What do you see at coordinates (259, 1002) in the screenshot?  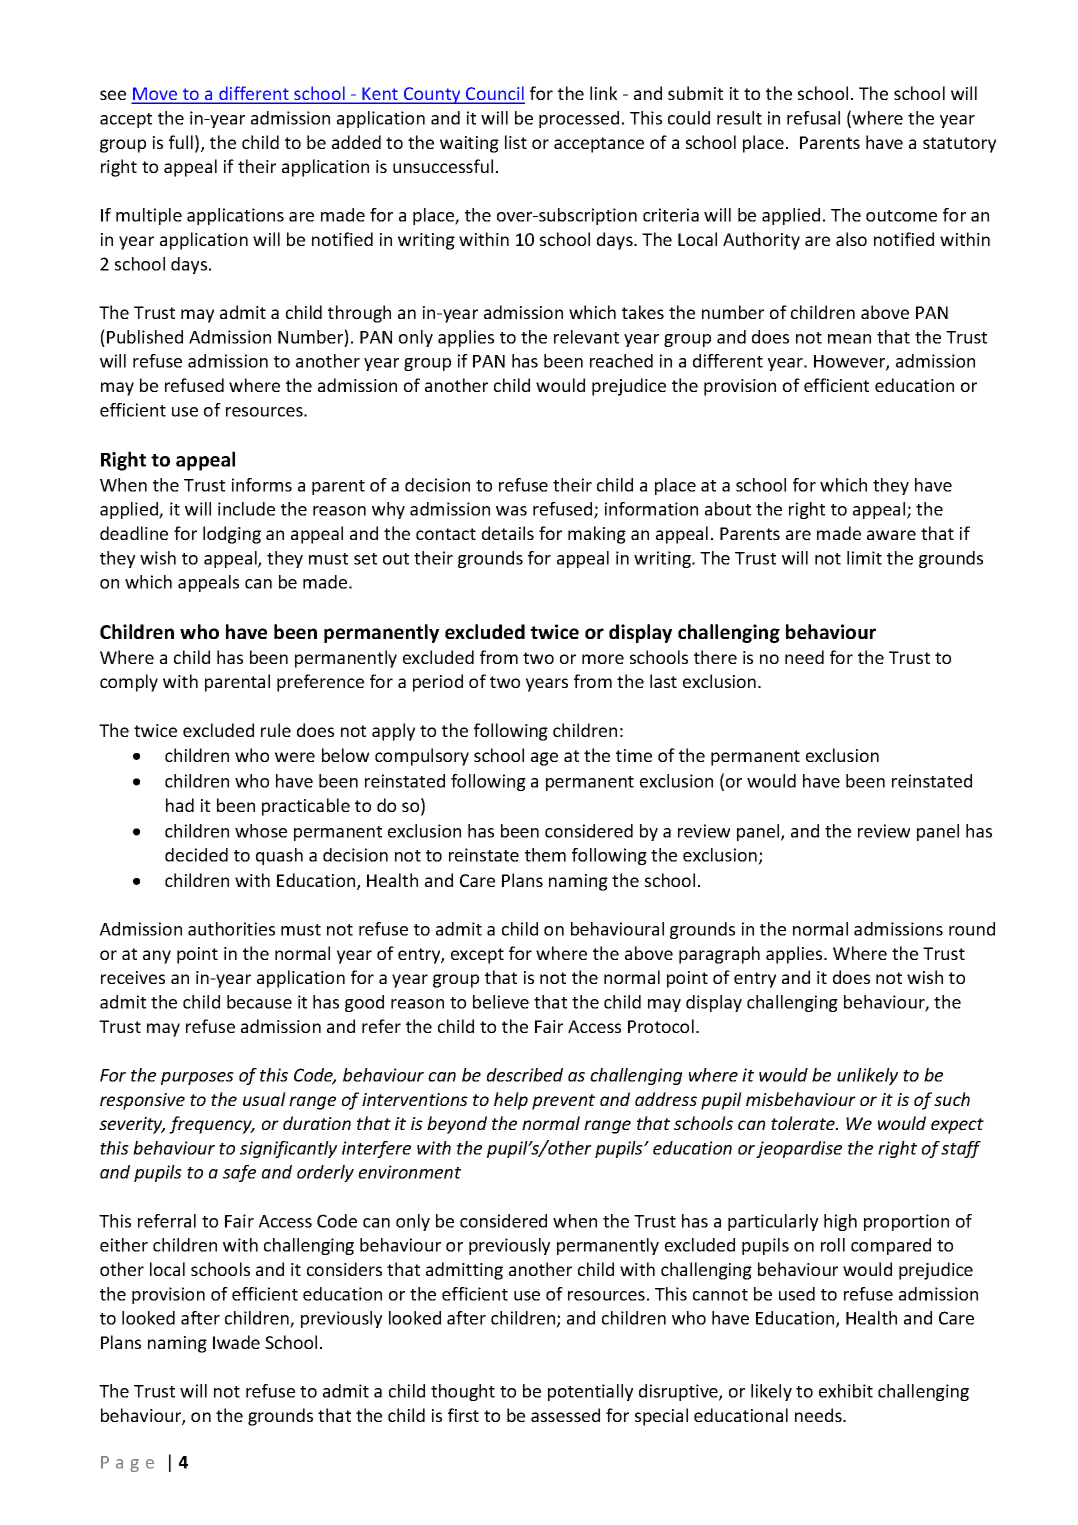 I see `because` at bounding box center [259, 1002].
